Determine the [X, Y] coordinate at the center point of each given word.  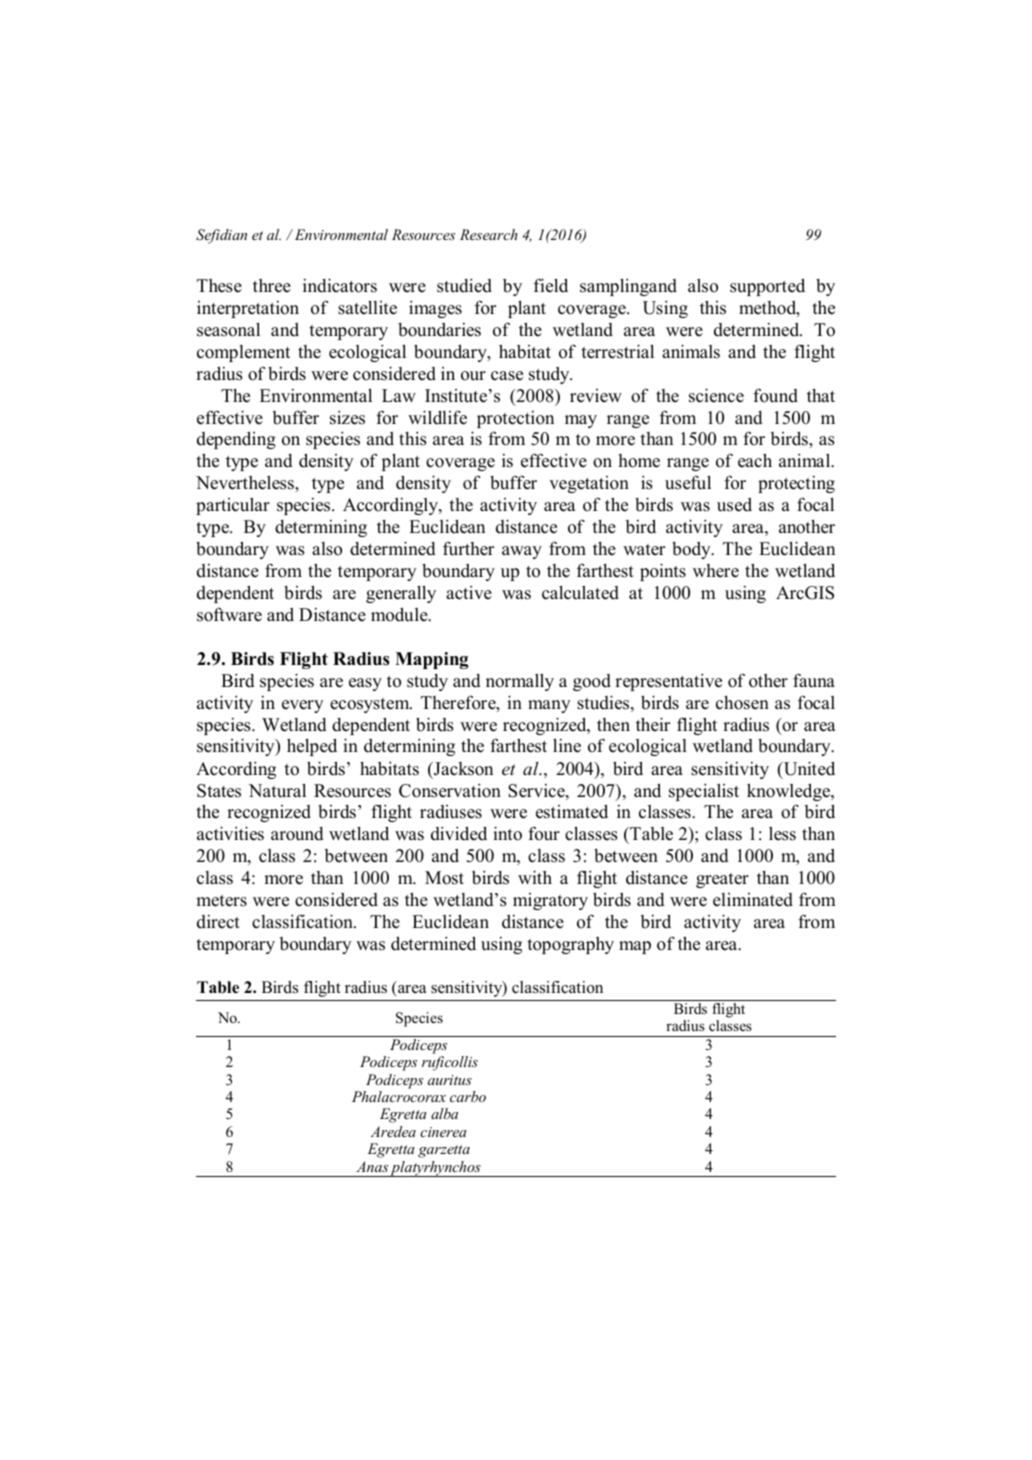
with [535, 877]
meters [221, 901]
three [272, 286]
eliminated [753, 900]
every [303, 706]
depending [236, 440]
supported [767, 287]
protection [515, 419]
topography [570, 945]
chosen [742, 703]
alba [444, 1113]
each [755, 460]
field [551, 285]
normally [520, 682]
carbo [468, 1096]
